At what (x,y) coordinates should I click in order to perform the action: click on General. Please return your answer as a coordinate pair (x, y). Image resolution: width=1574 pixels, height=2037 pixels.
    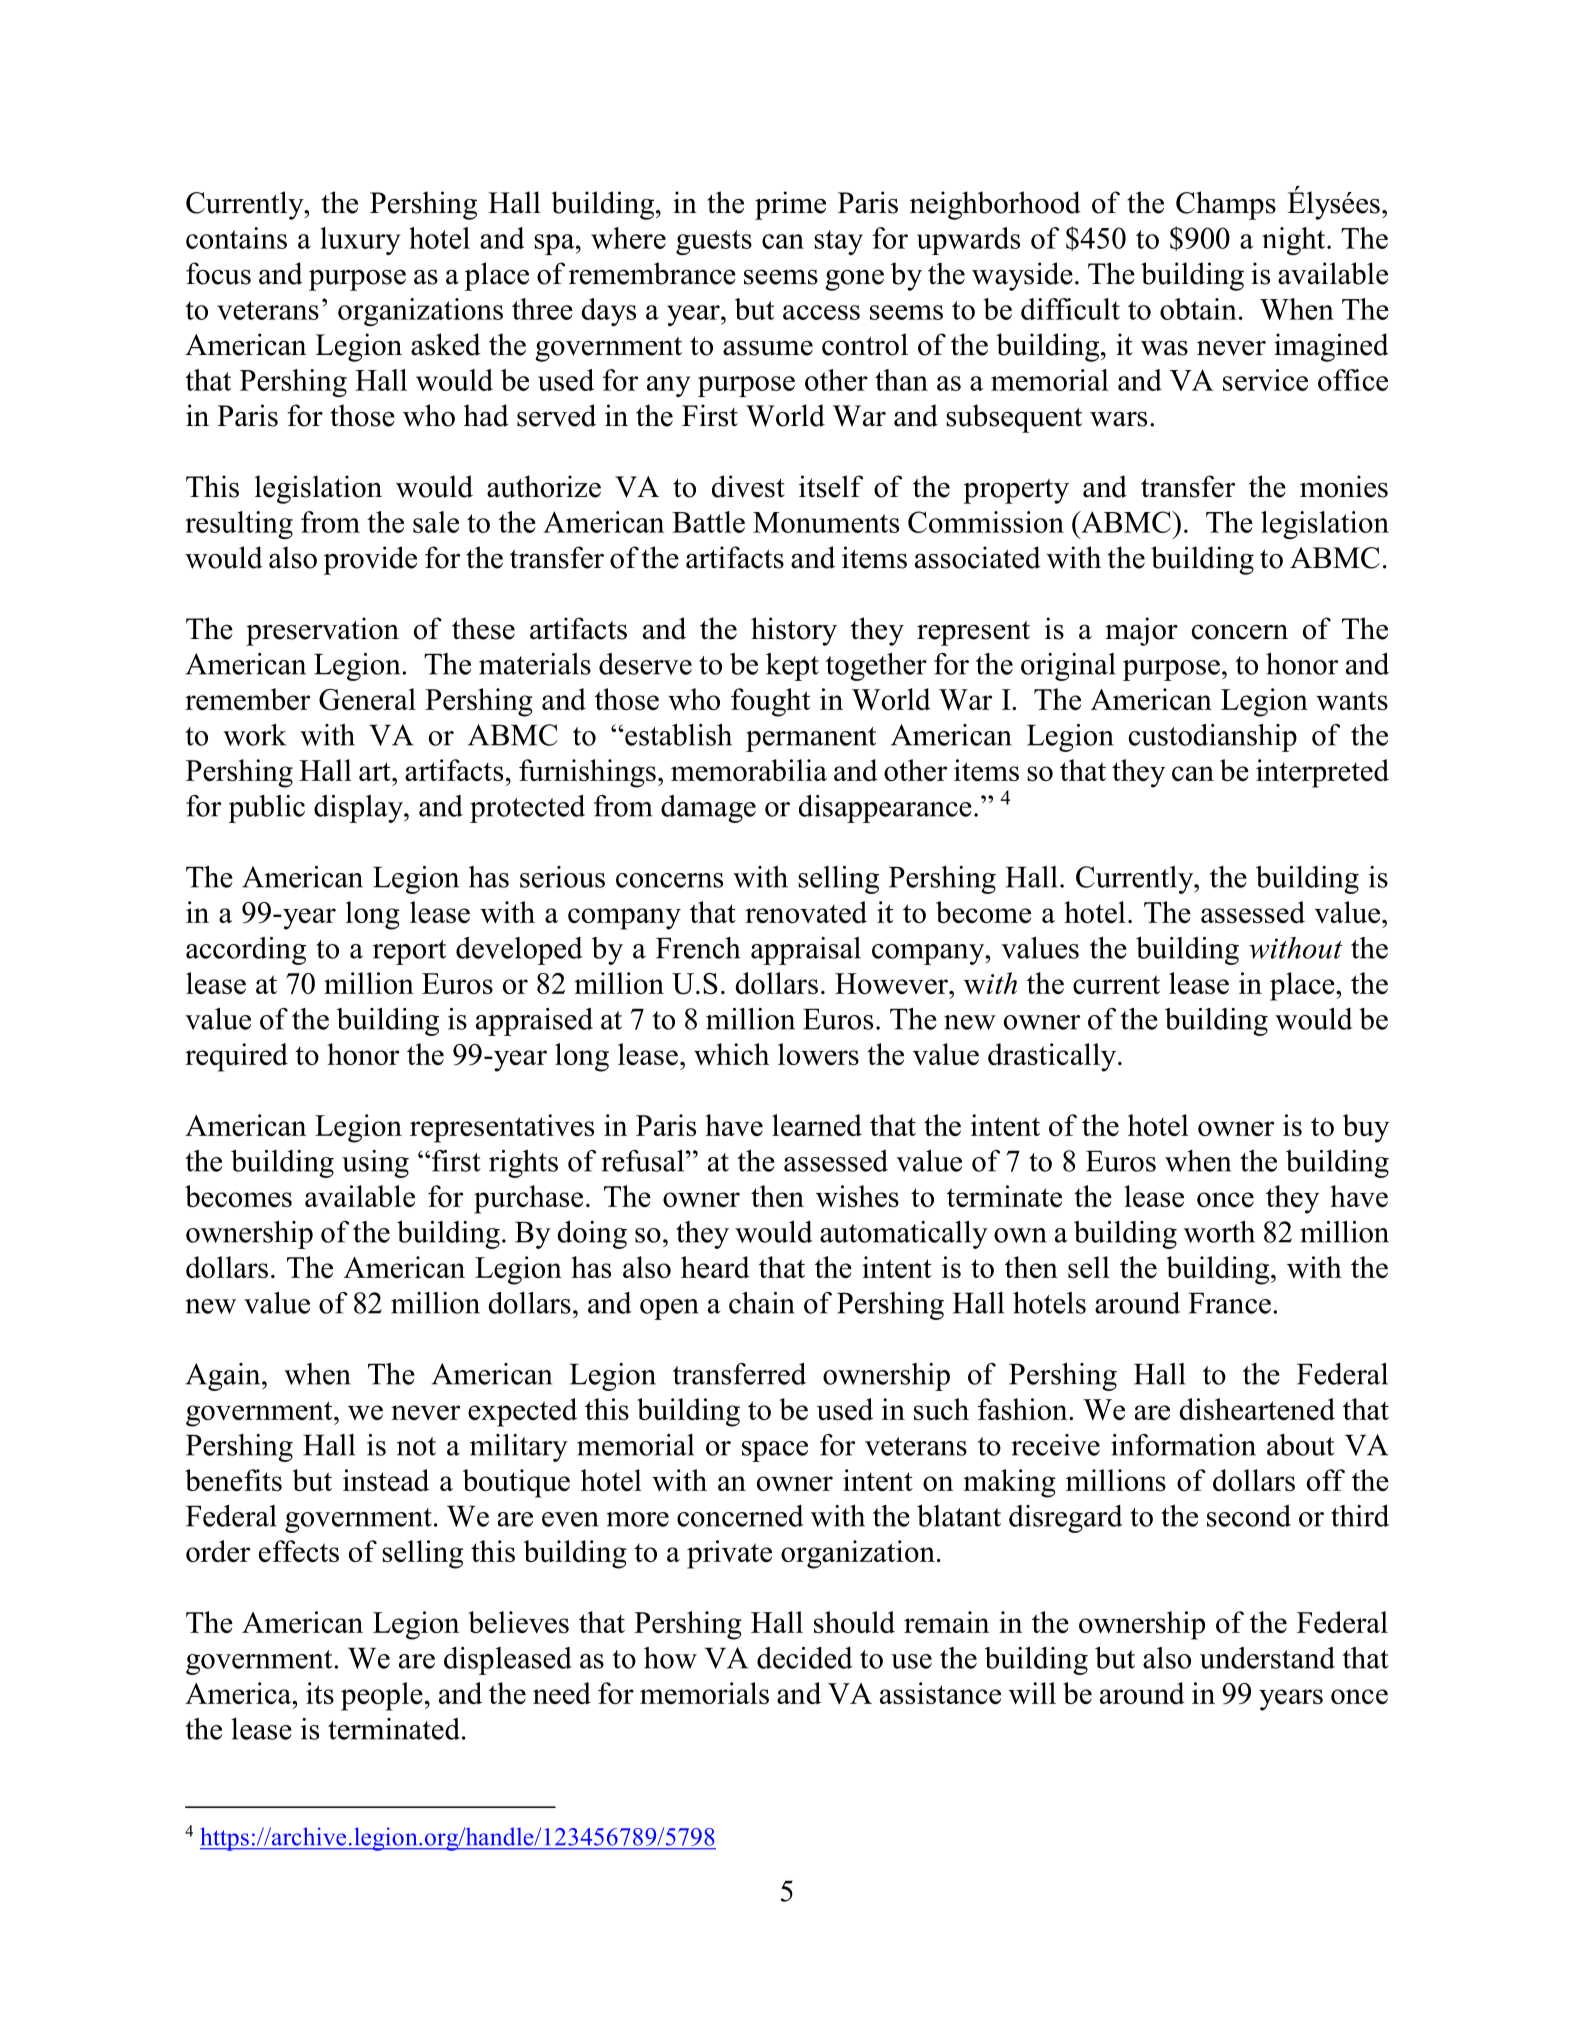
    Looking at the image, I should click on (367, 699).
